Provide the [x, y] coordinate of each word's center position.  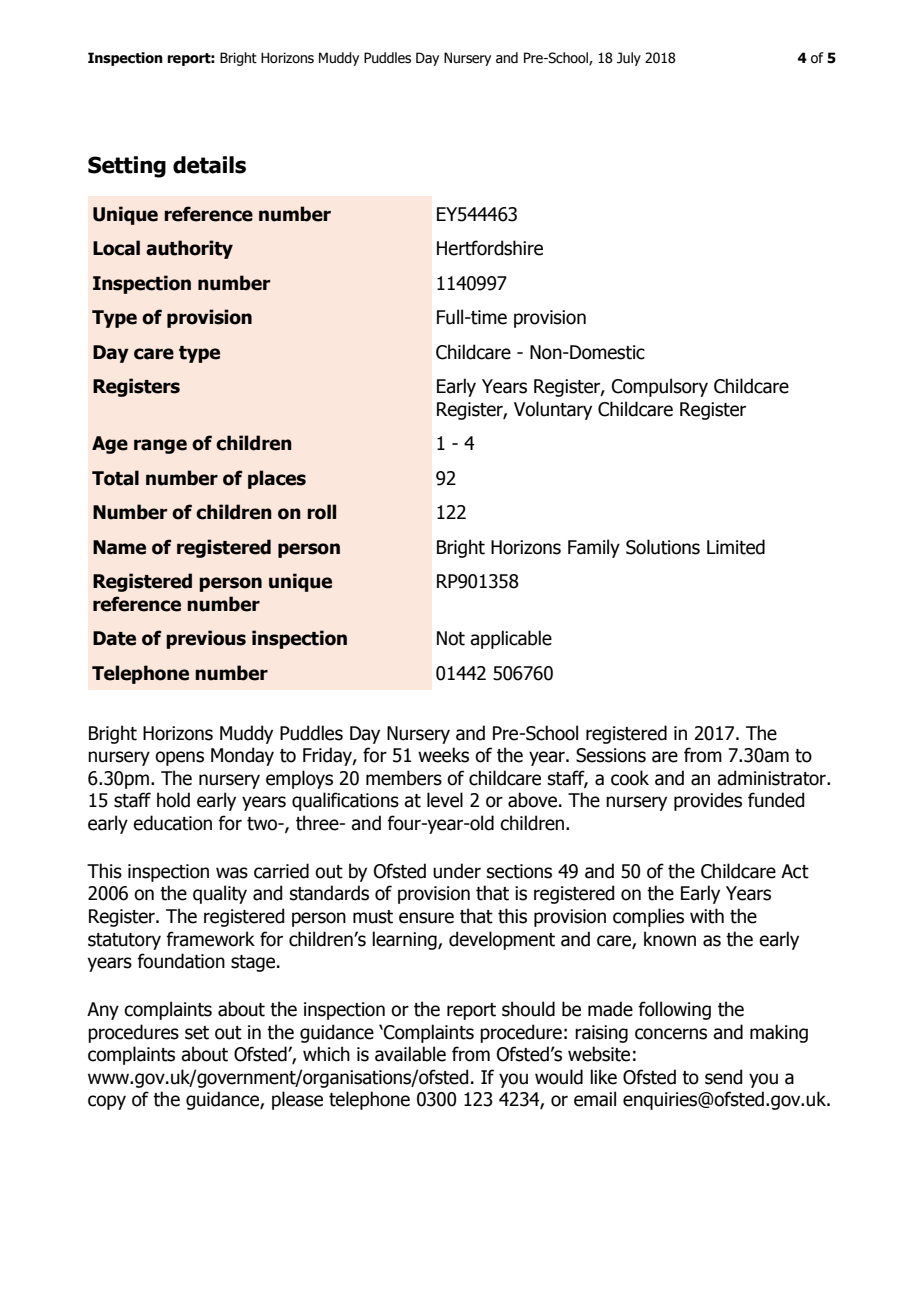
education [172, 823]
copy [107, 1102]
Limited [736, 547]
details [209, 165]
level [445, 800]
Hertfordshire [490, 248]
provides [708, 801]
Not [451, 638]
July [629, 59]
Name [119, 547]
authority [189, 249]
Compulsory [660, 387]
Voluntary [553, 410]
